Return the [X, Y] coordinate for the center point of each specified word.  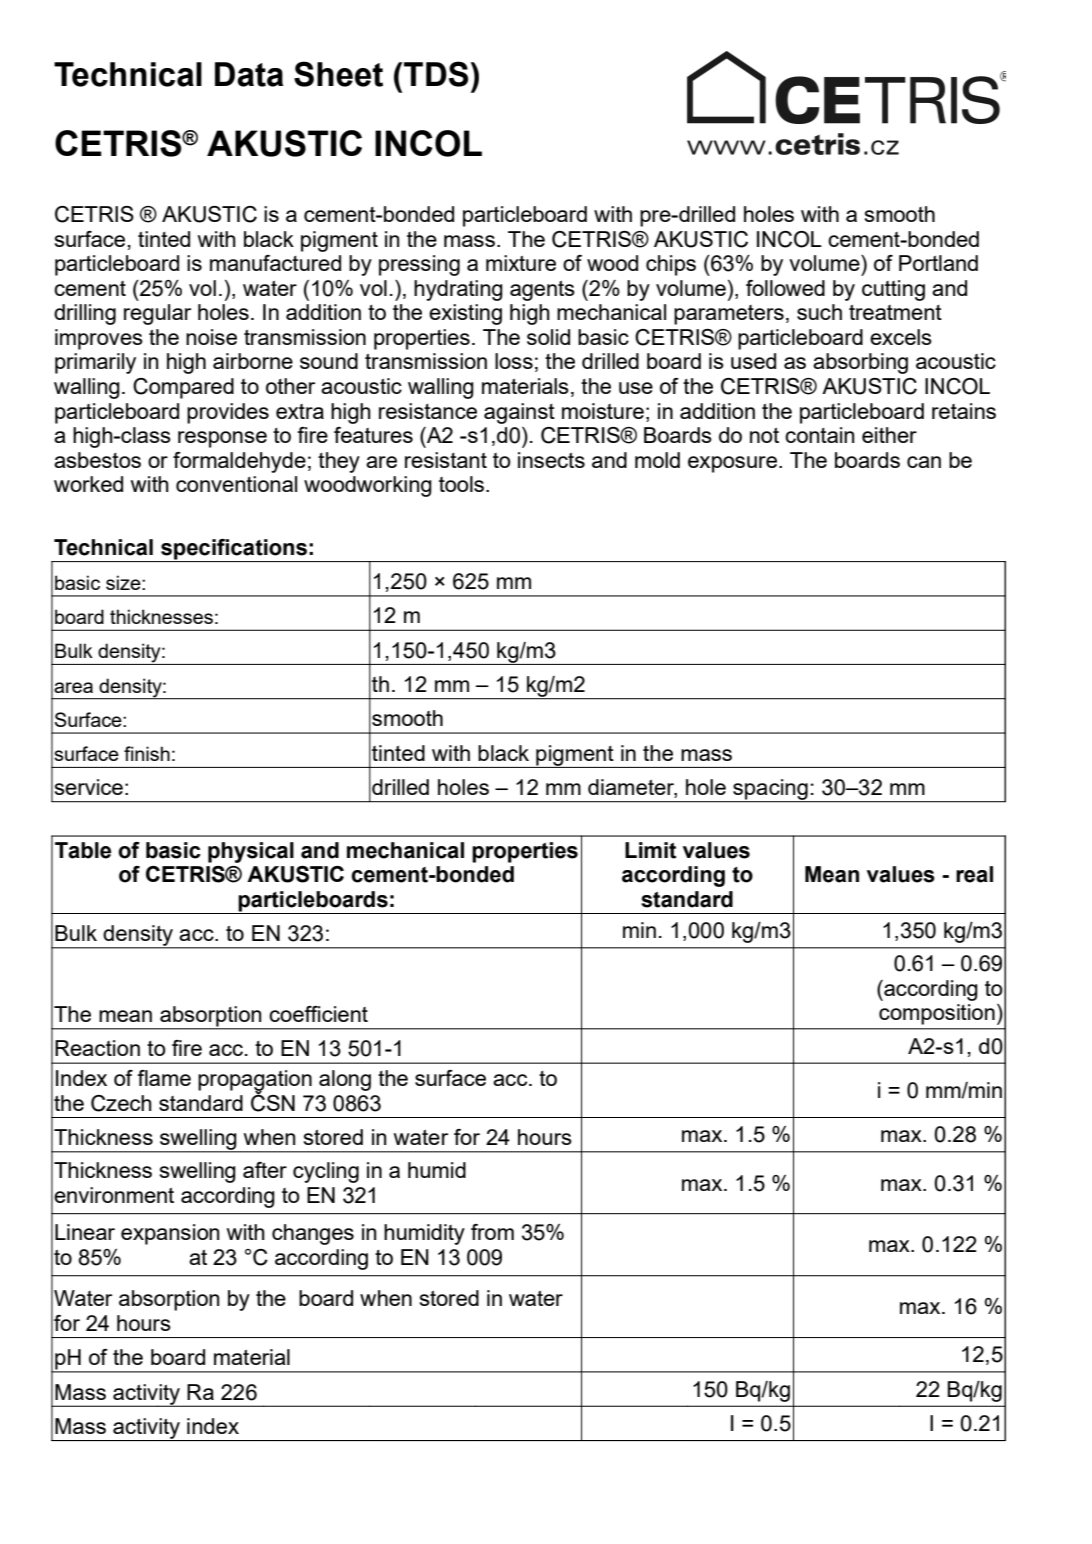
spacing [770, 790]
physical [251, 852]
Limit [650, 850]
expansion [170, 1234]
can [924, 462]
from [492, 1232]
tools [463, 484]
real [974, 874]
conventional [236, 484]
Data [249, 74]
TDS [436, 74]
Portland [938, 263]
